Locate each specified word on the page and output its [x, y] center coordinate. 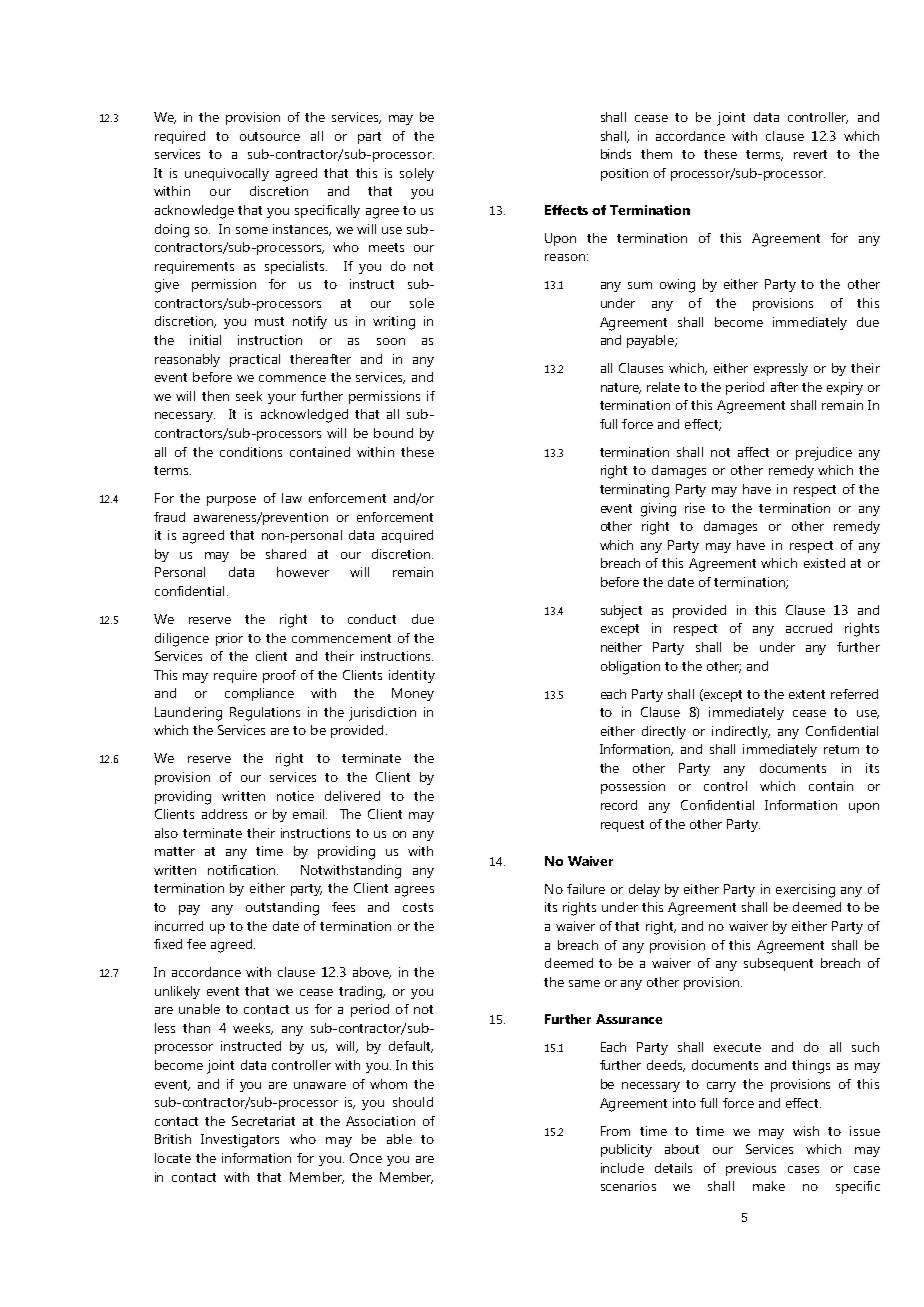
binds [616, 154]
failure [586, 889]
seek [249, 396]
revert [810, 154]
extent [807, 694]
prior [229, 639]
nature [621, 388]
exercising [805, 891]
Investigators [240, 1141]
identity [412, 676]
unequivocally [227, 174]
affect [753, 452]
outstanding [282, 909]
